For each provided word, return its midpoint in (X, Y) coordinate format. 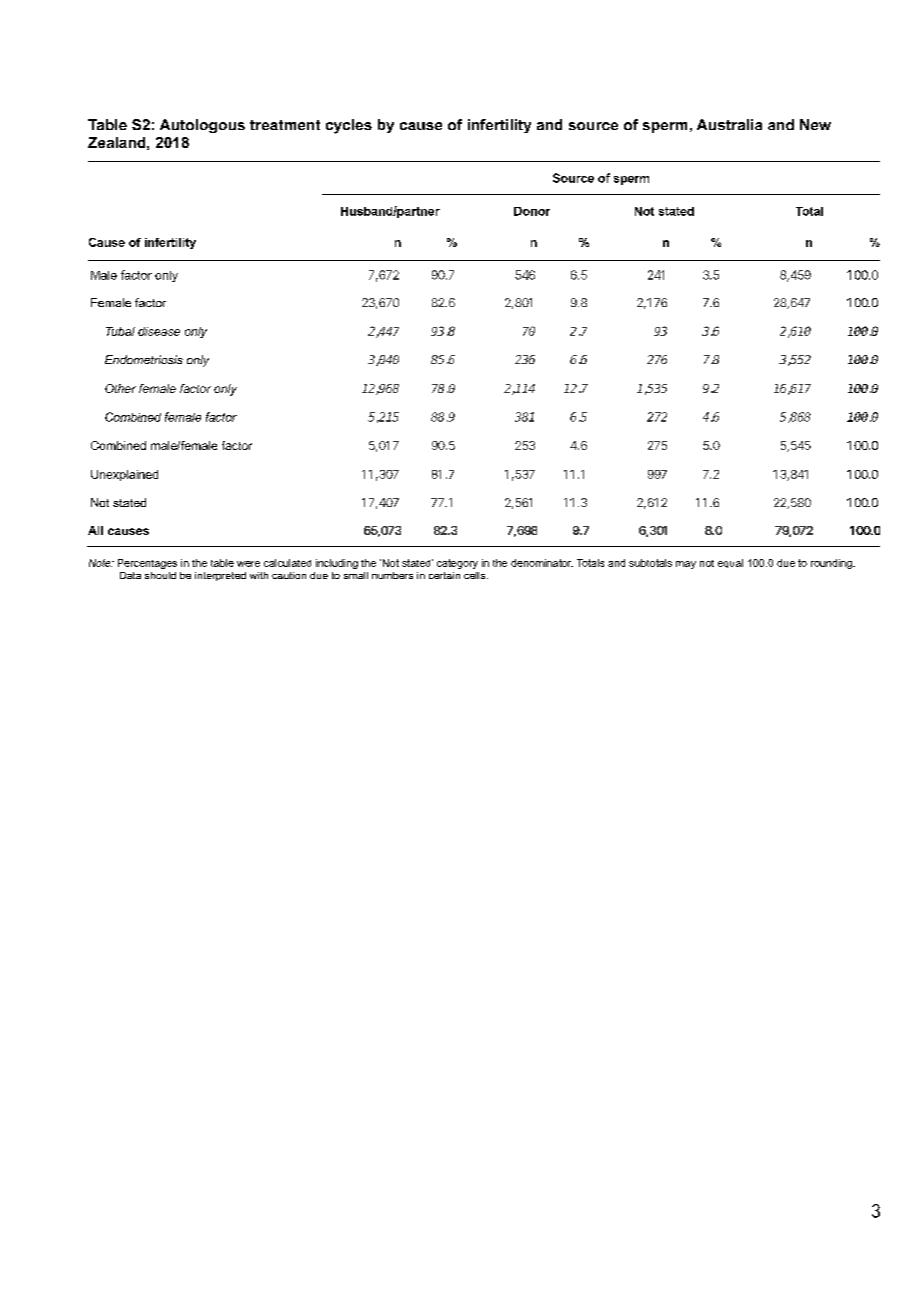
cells (476, 575)
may (686, 565)
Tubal (120, 331)
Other (120, 388)
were (248, 564)
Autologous (202, 126)
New (815, 124)
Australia (729, 124)
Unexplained (124, 475)
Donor (532, 211)
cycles (349, 126)
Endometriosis (144, 359)
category (457, 564)
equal (730, 563)
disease (159, 331)
